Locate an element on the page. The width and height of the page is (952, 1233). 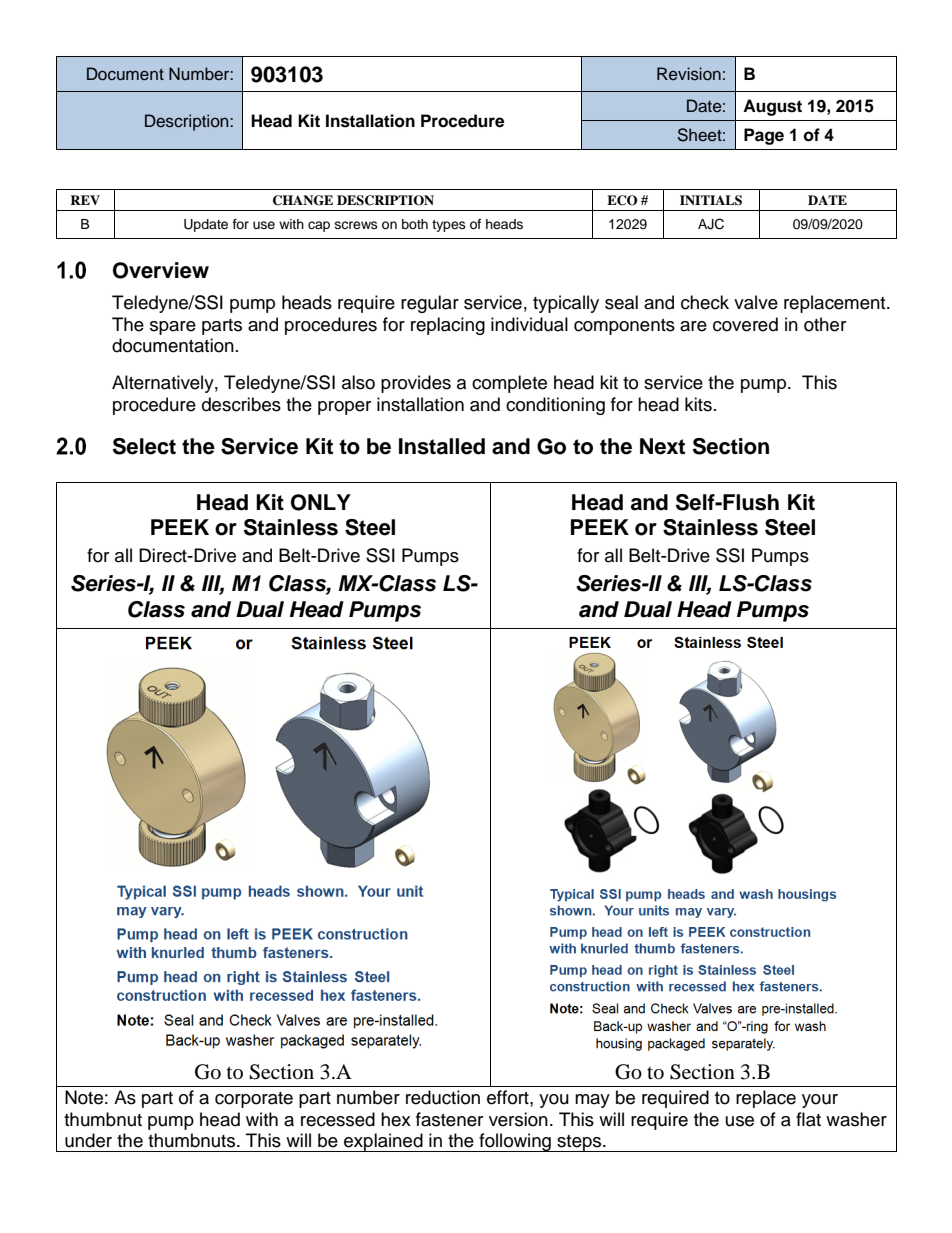
CHANGE is located at coordinates (303, 200).
